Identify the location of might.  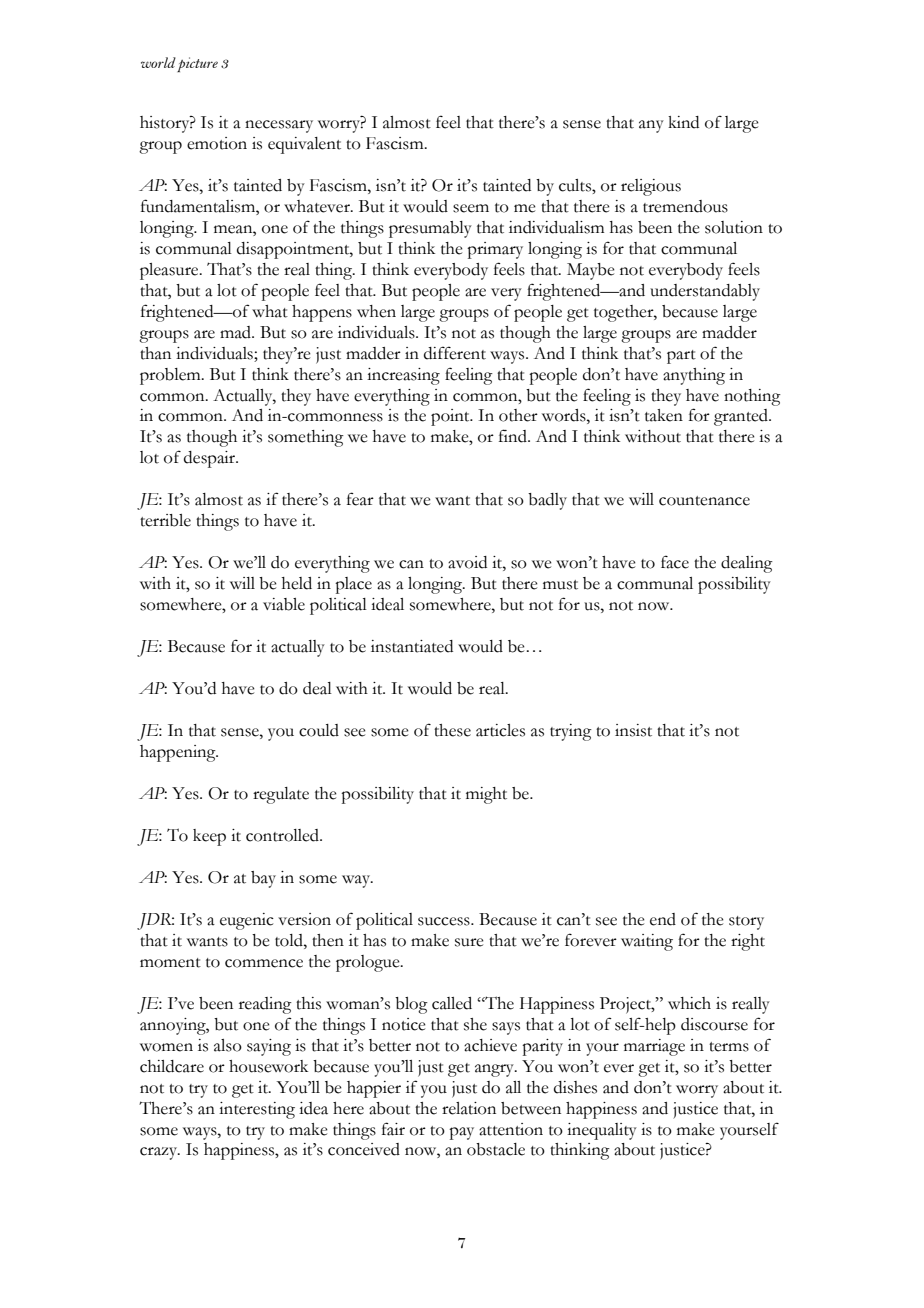
(486, 795).
